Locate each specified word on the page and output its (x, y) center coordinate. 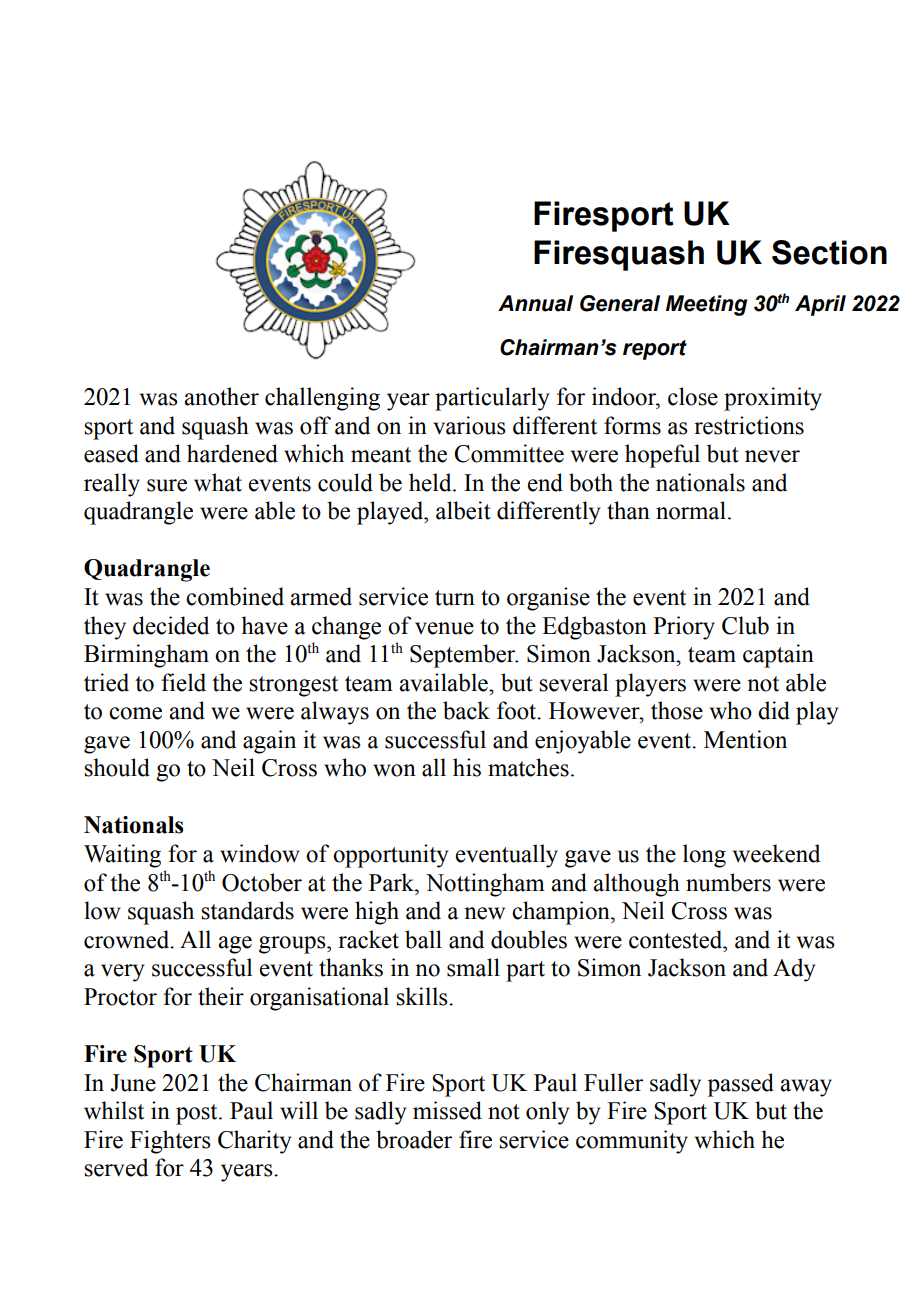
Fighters (170, 1142)
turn (455, 598)
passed (740, 1085)
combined (235, 596)
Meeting (706, 305)
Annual (535, 303)
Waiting (122, 856)
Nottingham (485, 885)
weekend (776, 853)
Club (745, 625)
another (221, 396)
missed (447, 1110)
